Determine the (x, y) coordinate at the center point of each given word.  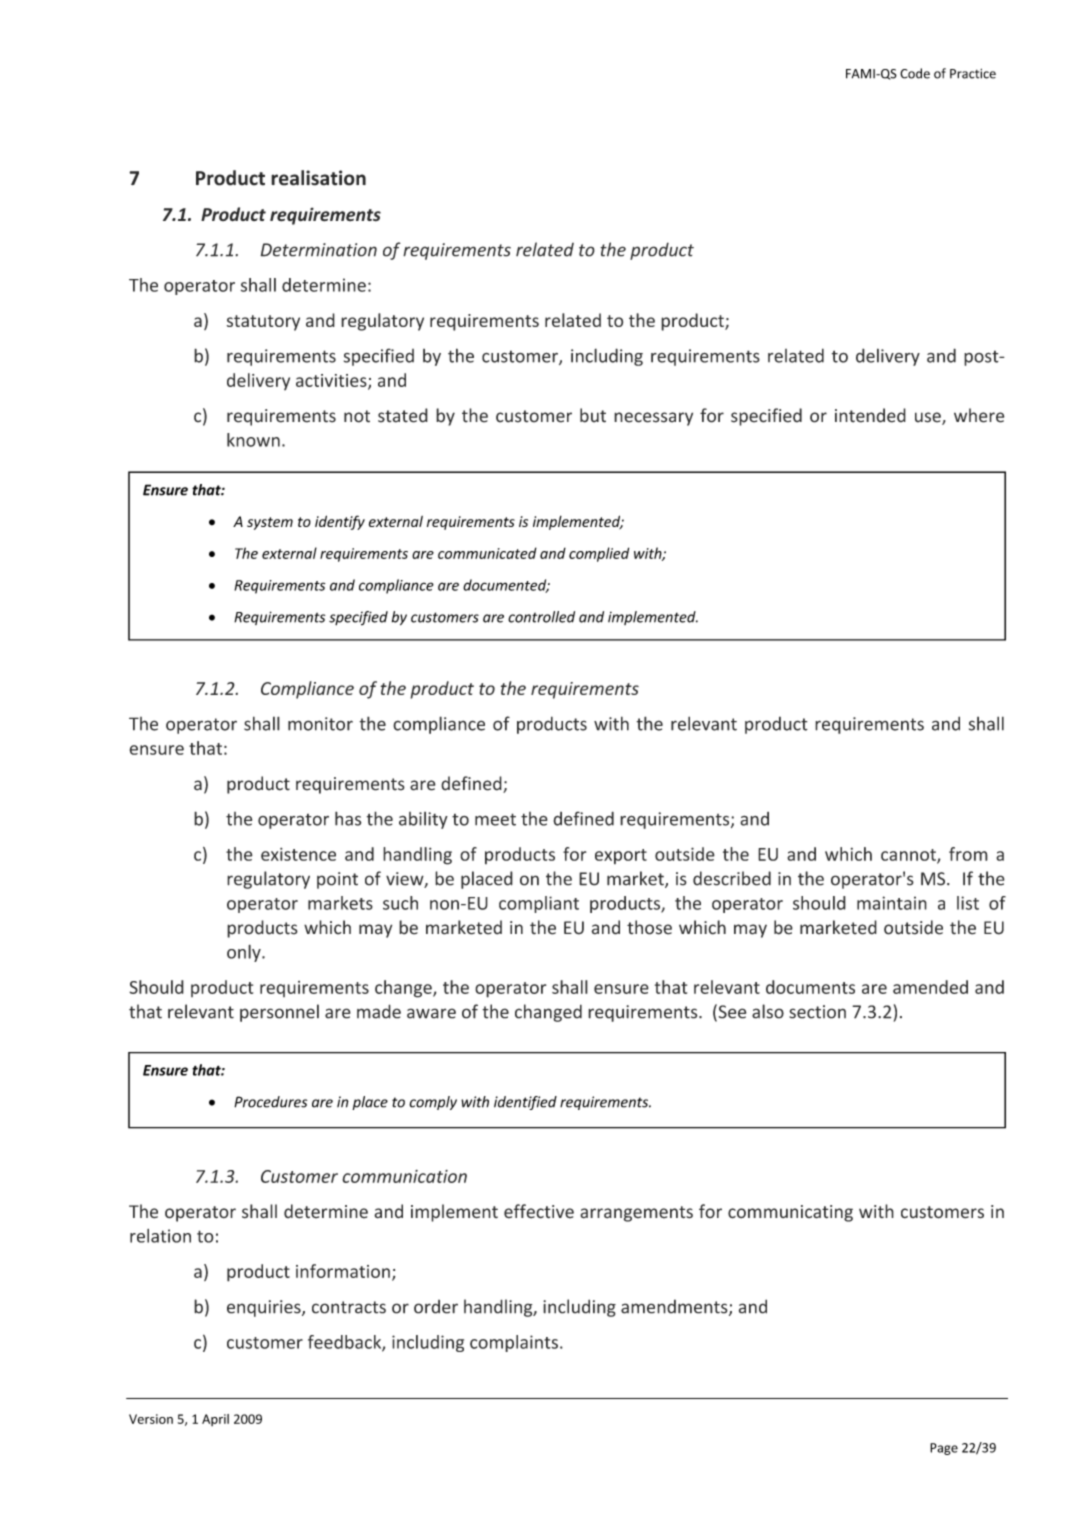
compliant (539, 904)
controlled (541, 617)
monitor (320, 724)
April (215, 1420)
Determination (318, 250)
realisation (318, 178)
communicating (790, 1213)
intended (870, 415)
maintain (892, 903)
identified (525, 1103)
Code (915, 73)
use (929, 418)
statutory (263, 323)
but (593, 415)
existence (298, 854)
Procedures (270, 1102)
